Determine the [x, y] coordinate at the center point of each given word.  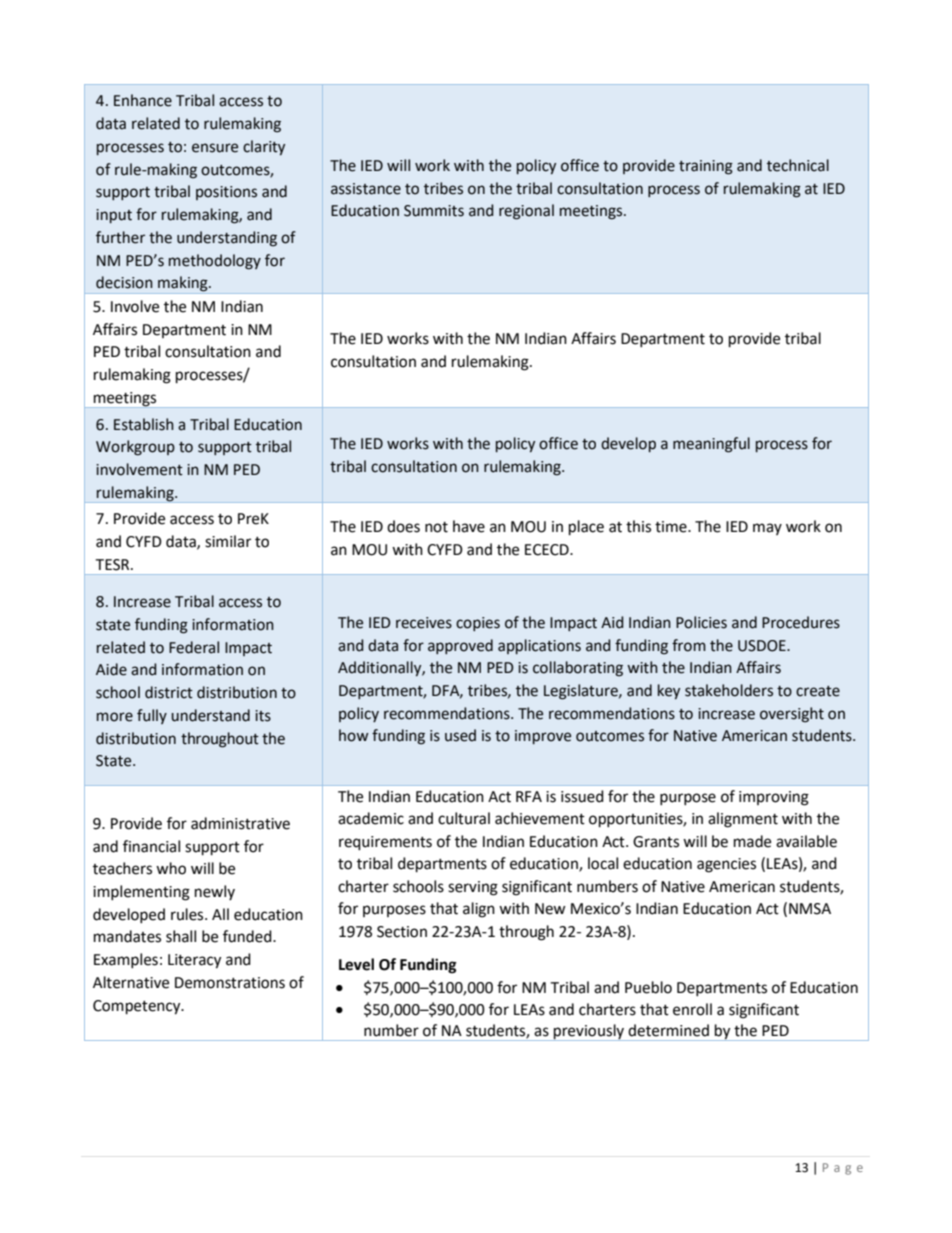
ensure [215, 148]
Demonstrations [230, 983]
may [767, 529]
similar [228, 541]
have [469, 526]
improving [774, 798]
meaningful [711, 445]
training [706, 167]
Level [356, 964]
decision [124, 282]
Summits [434, 211]
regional [526, 212]
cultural [464, 818]
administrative [240, 823]
